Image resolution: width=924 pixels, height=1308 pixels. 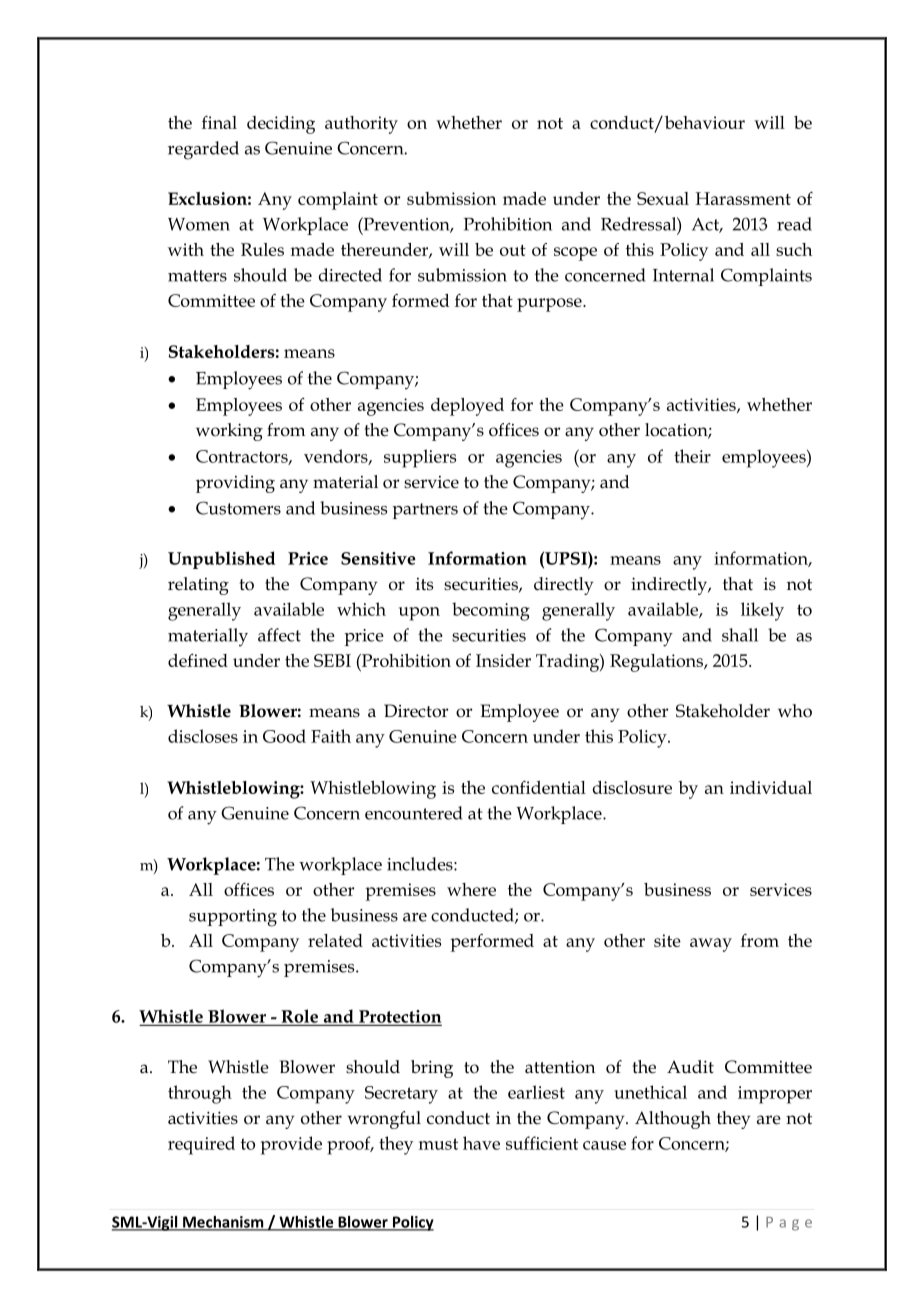 I want to click on Harassment, so click(x=743, y=198).
